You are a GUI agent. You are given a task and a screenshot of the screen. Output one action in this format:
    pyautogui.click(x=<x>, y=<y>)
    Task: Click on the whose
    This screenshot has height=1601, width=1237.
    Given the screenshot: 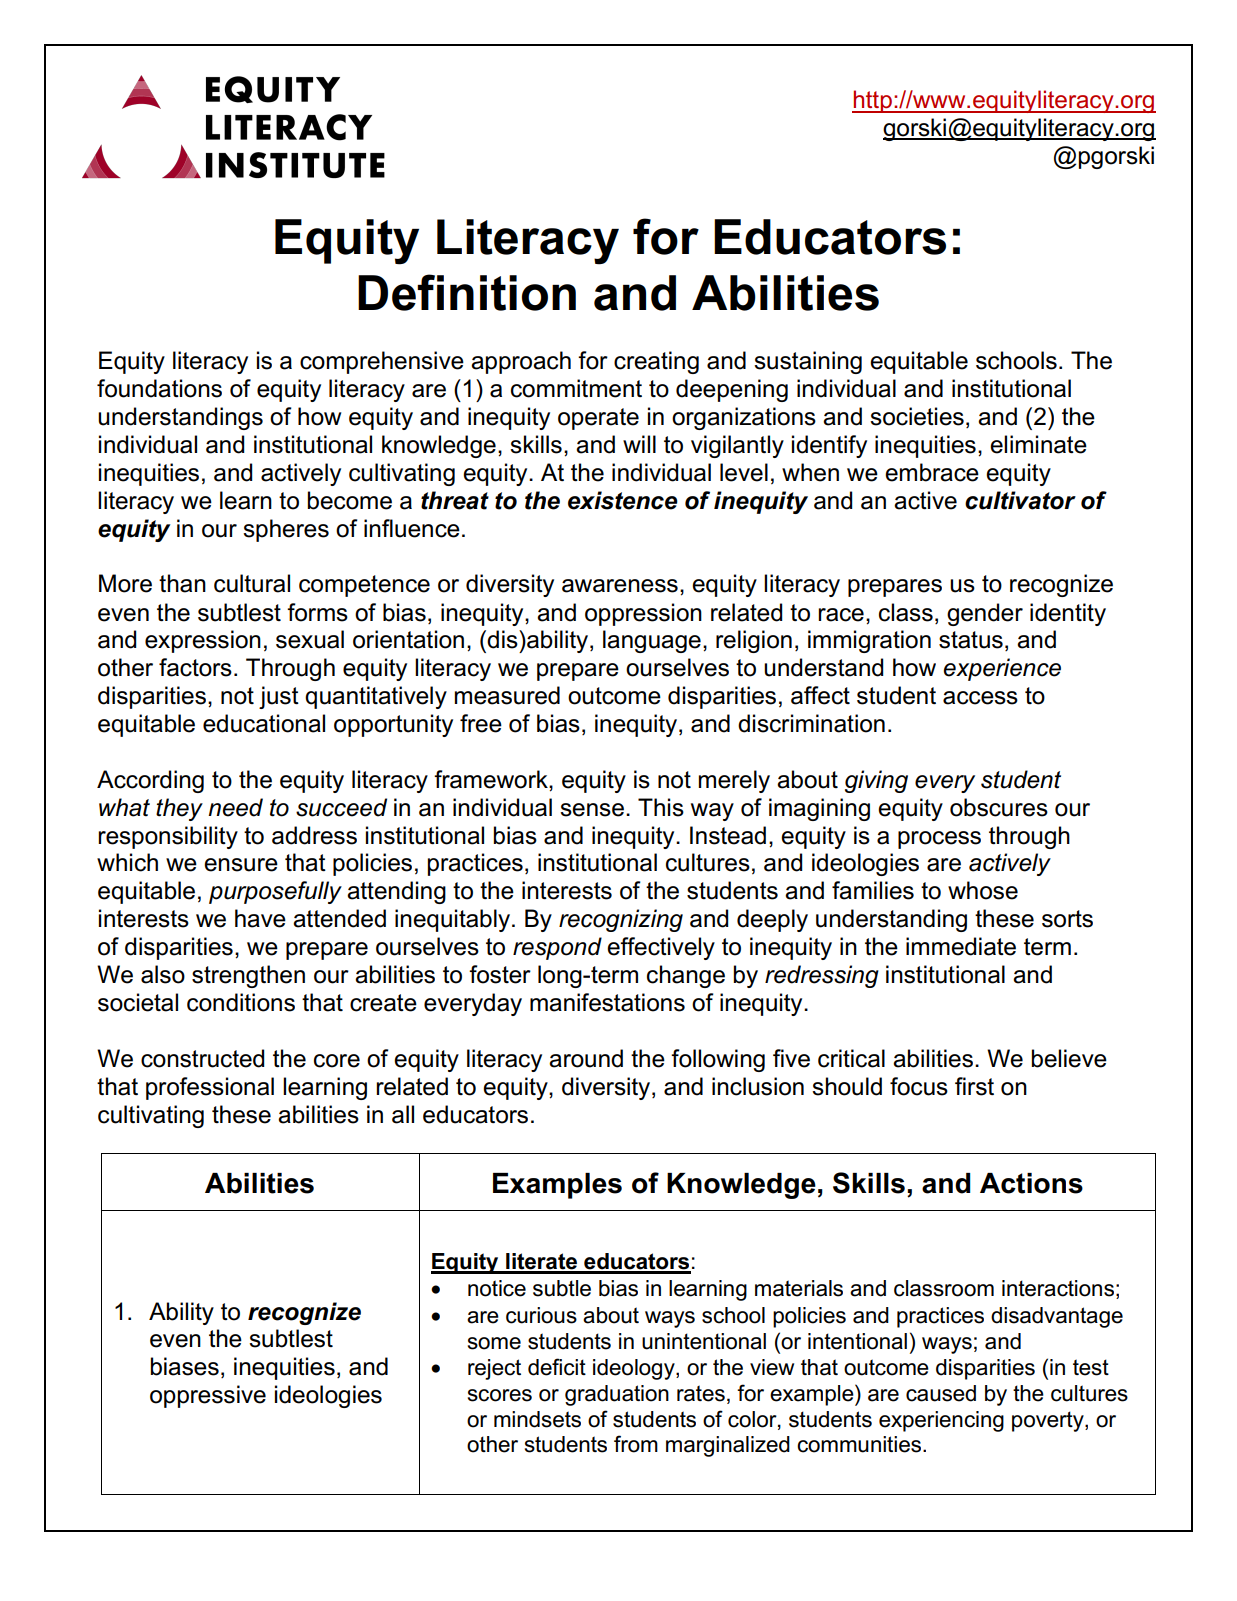 What is the action you would take?
    pyautogui.click(x=983, y=890)
